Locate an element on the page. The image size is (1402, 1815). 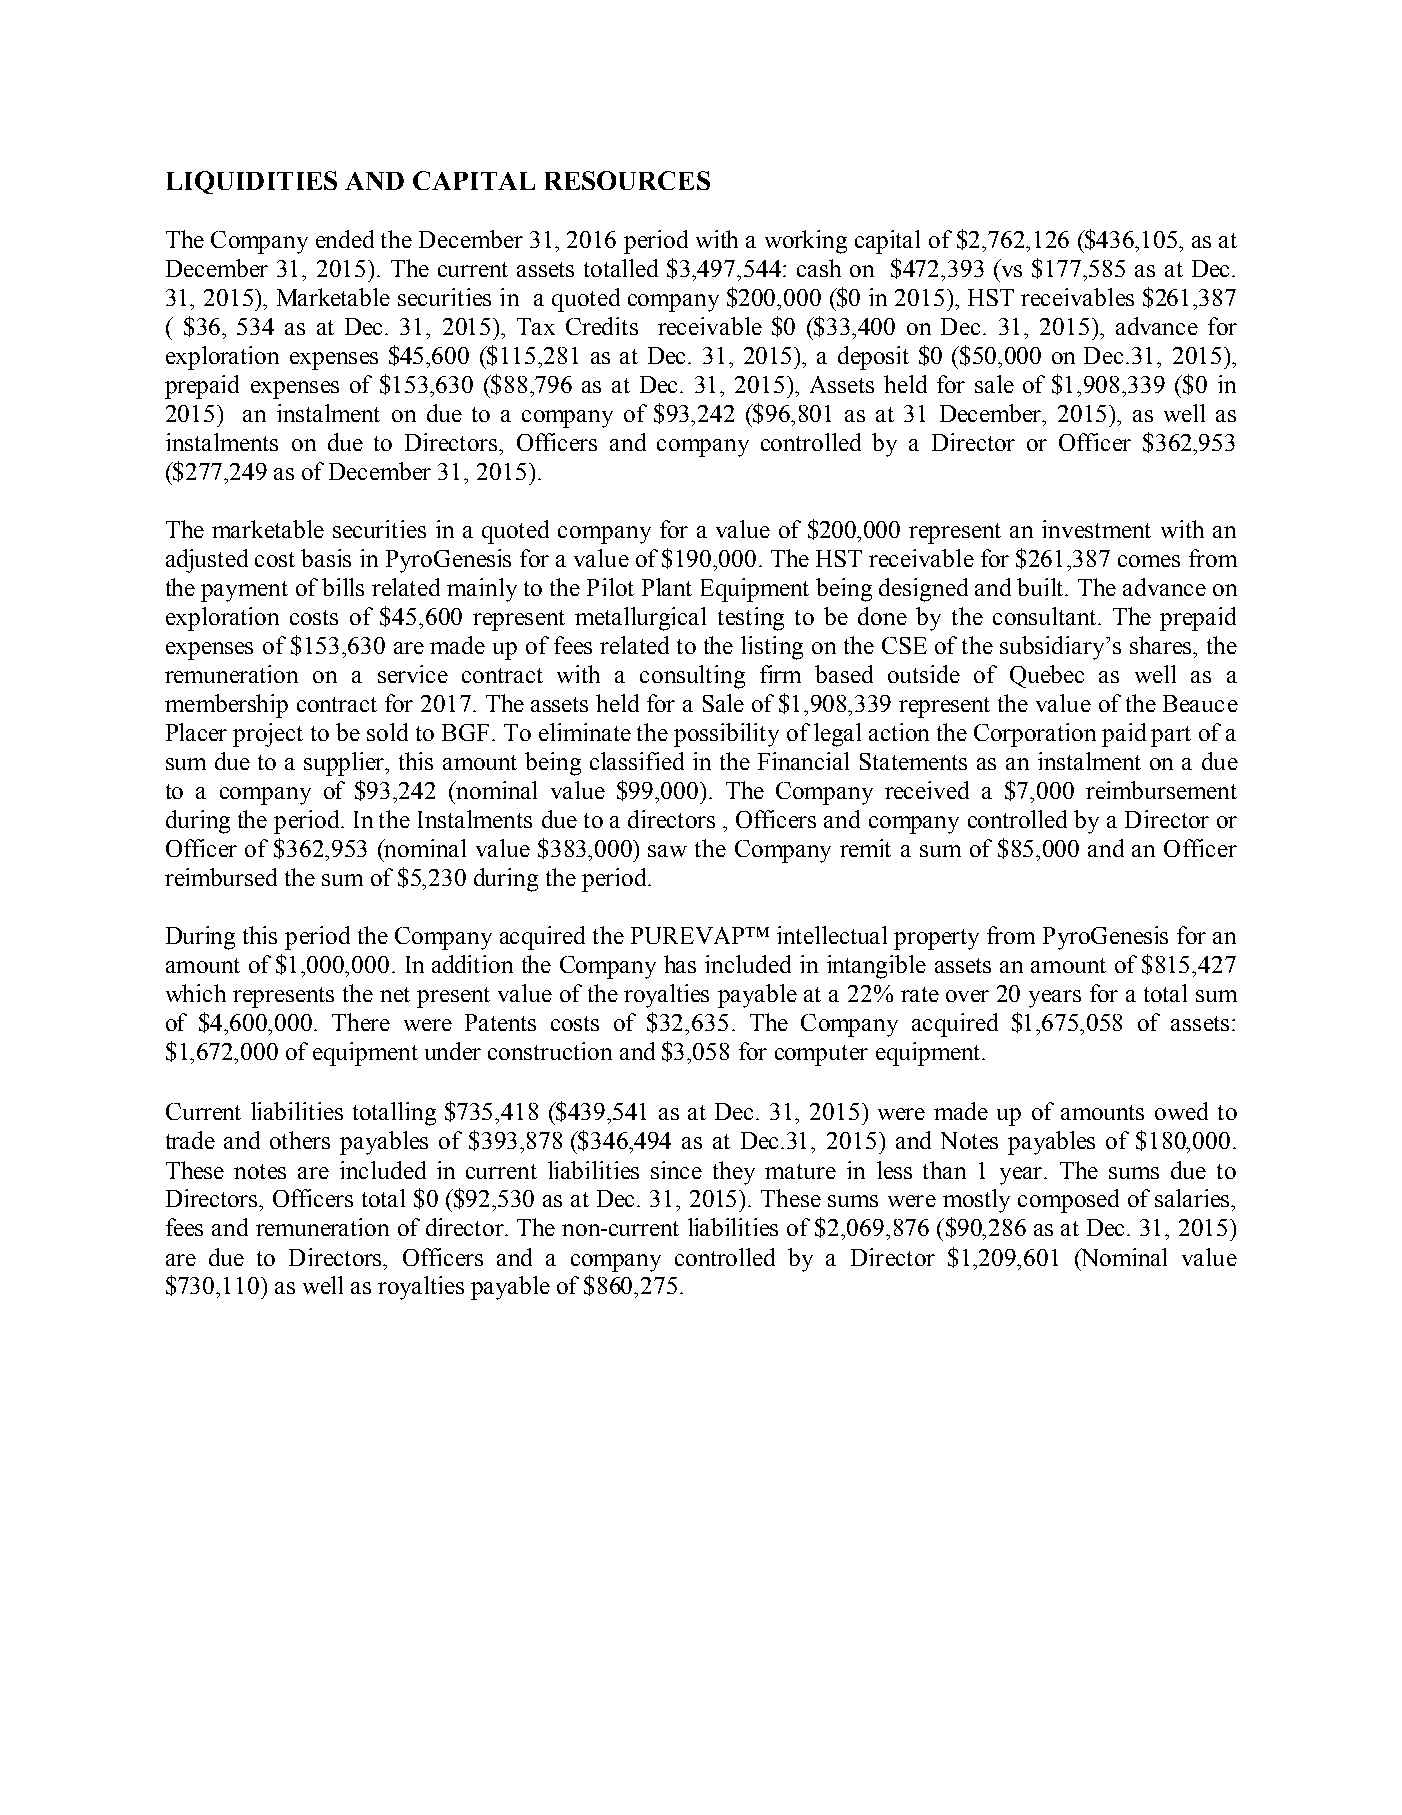
investment is located at coordinates (1096, 529).
